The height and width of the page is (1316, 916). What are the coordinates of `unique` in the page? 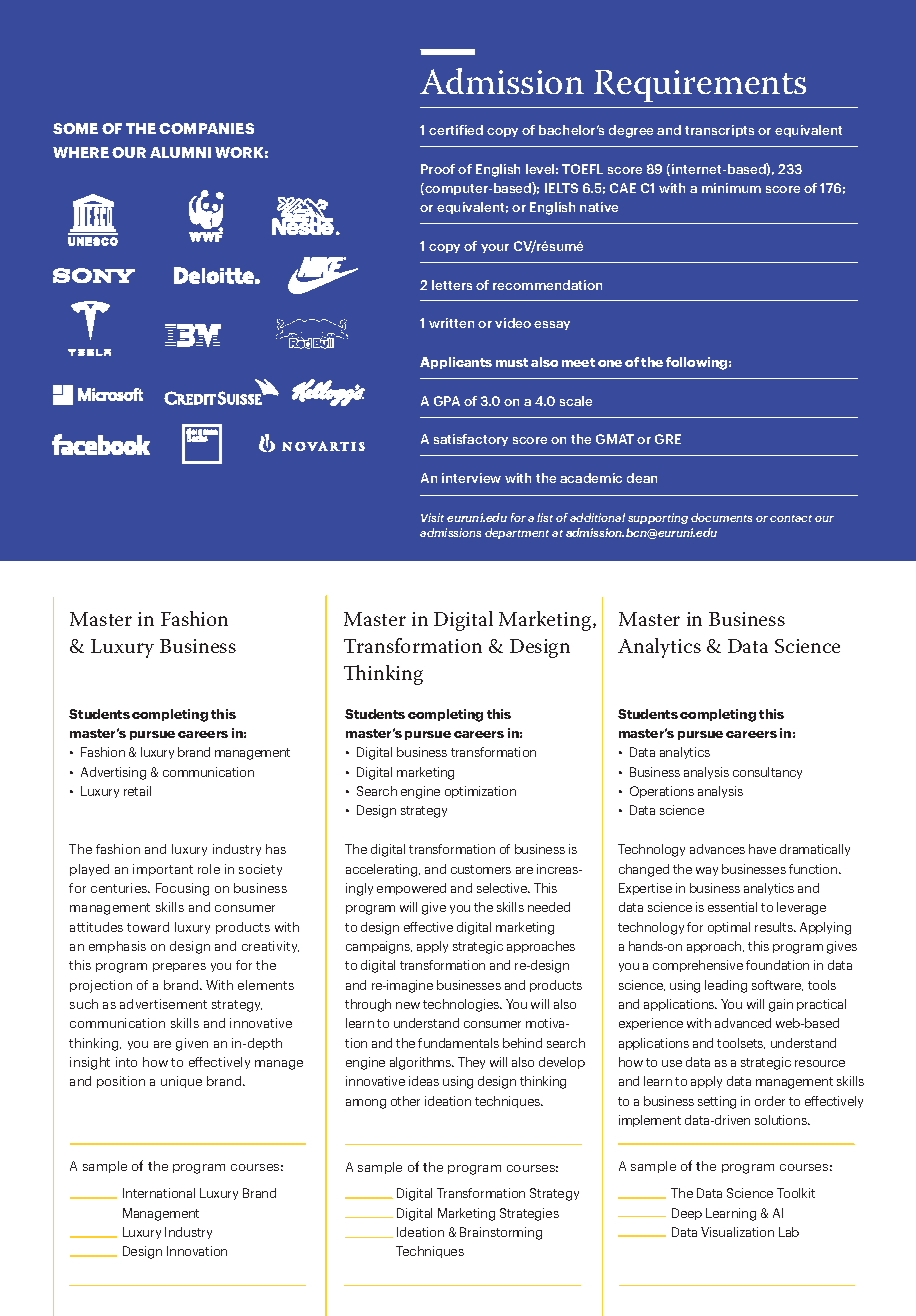 It's located at (181, 1082).
